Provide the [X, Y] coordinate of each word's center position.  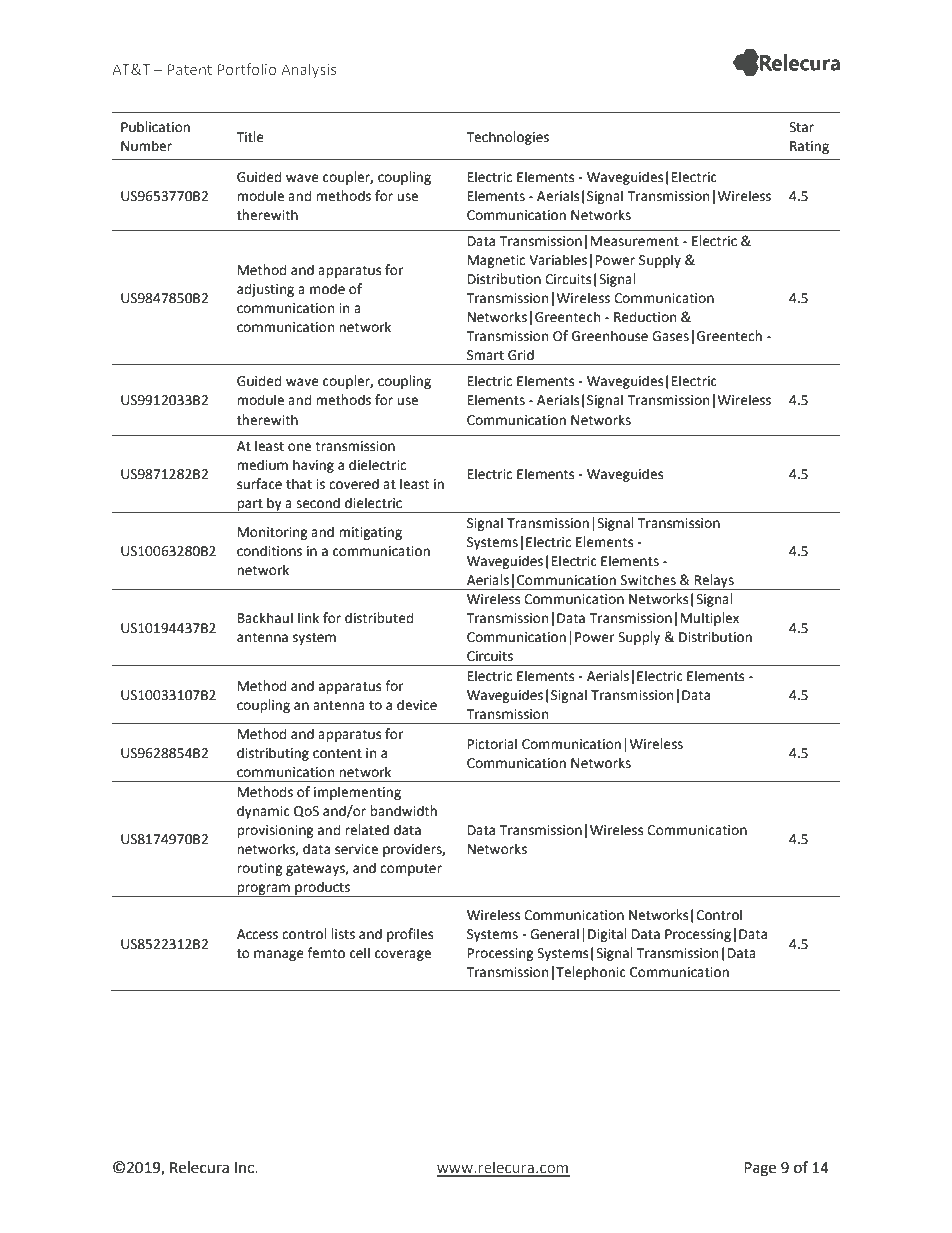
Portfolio [247, 69]
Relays [714, 582]
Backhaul [265, 618]
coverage [403, 955]
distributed [379, 618]
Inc [245, 1168]
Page [760, 1169]
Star [801, 127]
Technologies [507, 138]
